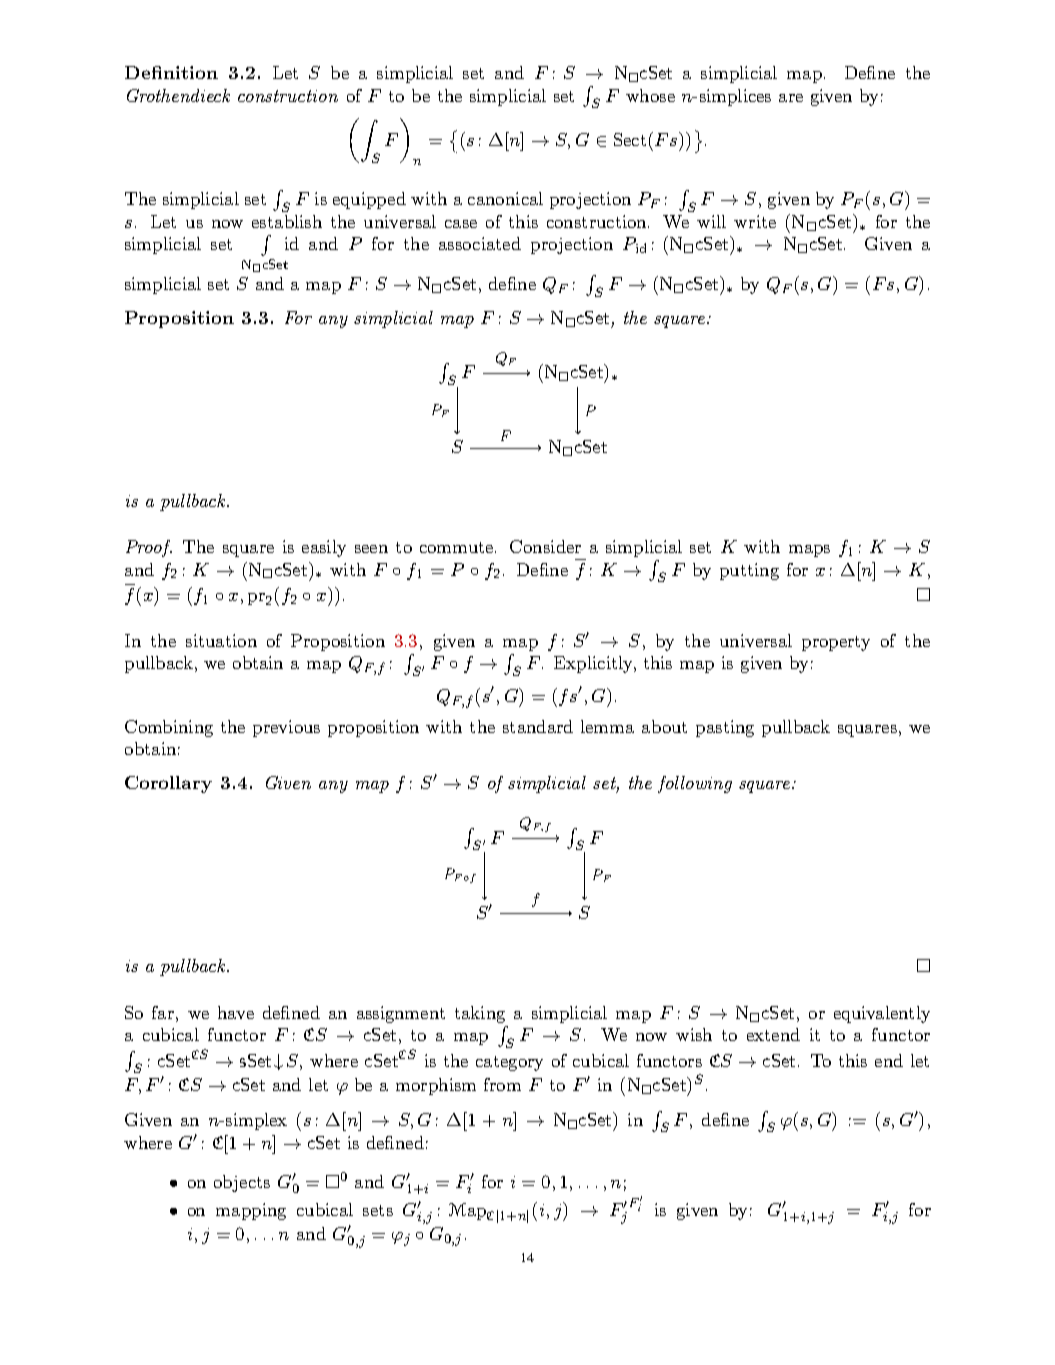 Image resolution: width=1055 pixels, height=1365 pixels. Describe the element at coordinates (178, 95) in the page. I see `Grothendieck` at that location.
